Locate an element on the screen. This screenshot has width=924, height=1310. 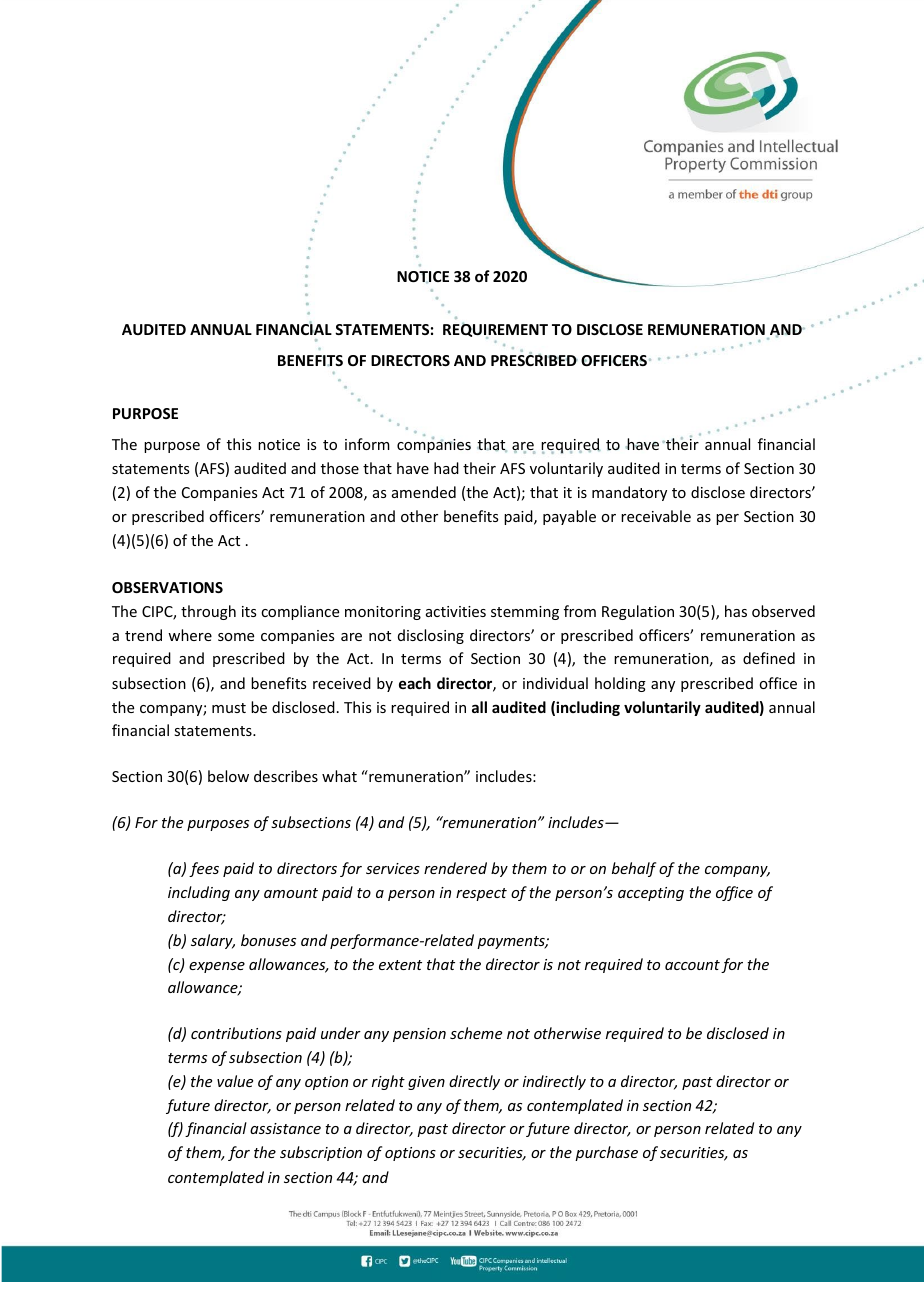
inform is located at coordinates (367, 444).
